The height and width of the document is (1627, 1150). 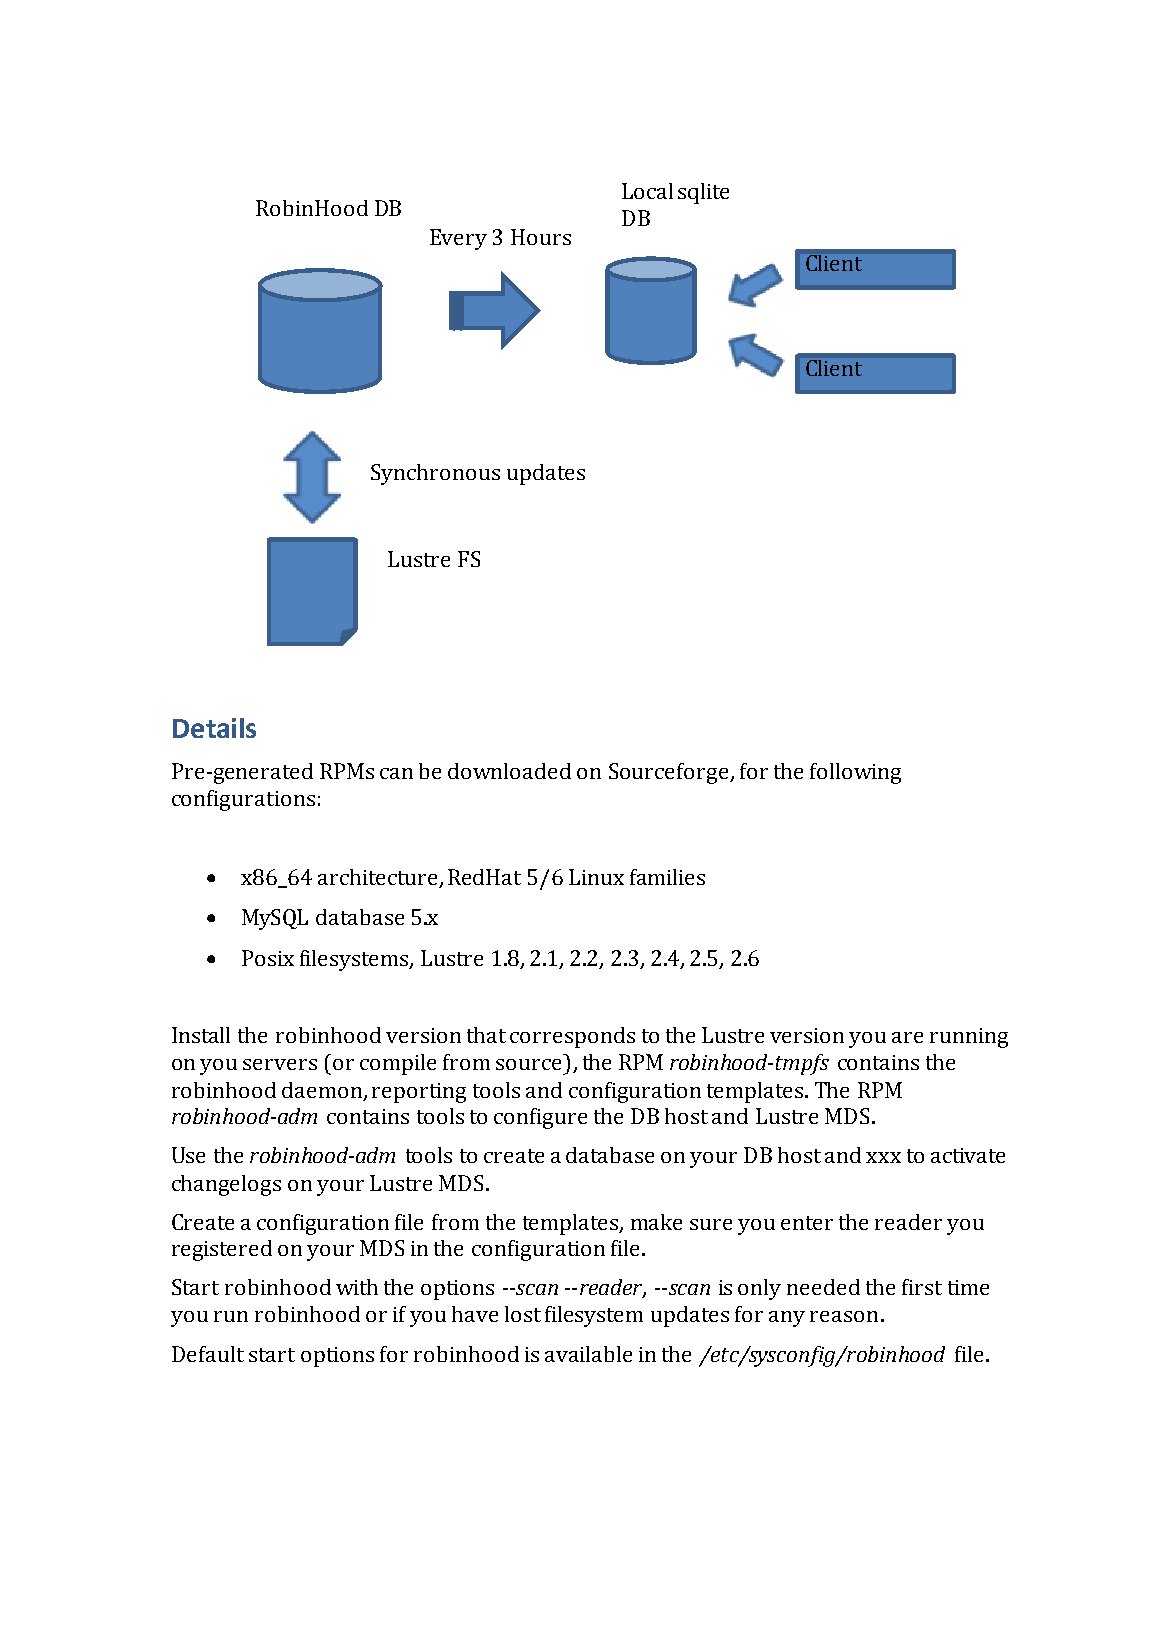 What do you see at coordinates (357, 1287) in the document?
I see `with` at bounding box center [357, 1287].
